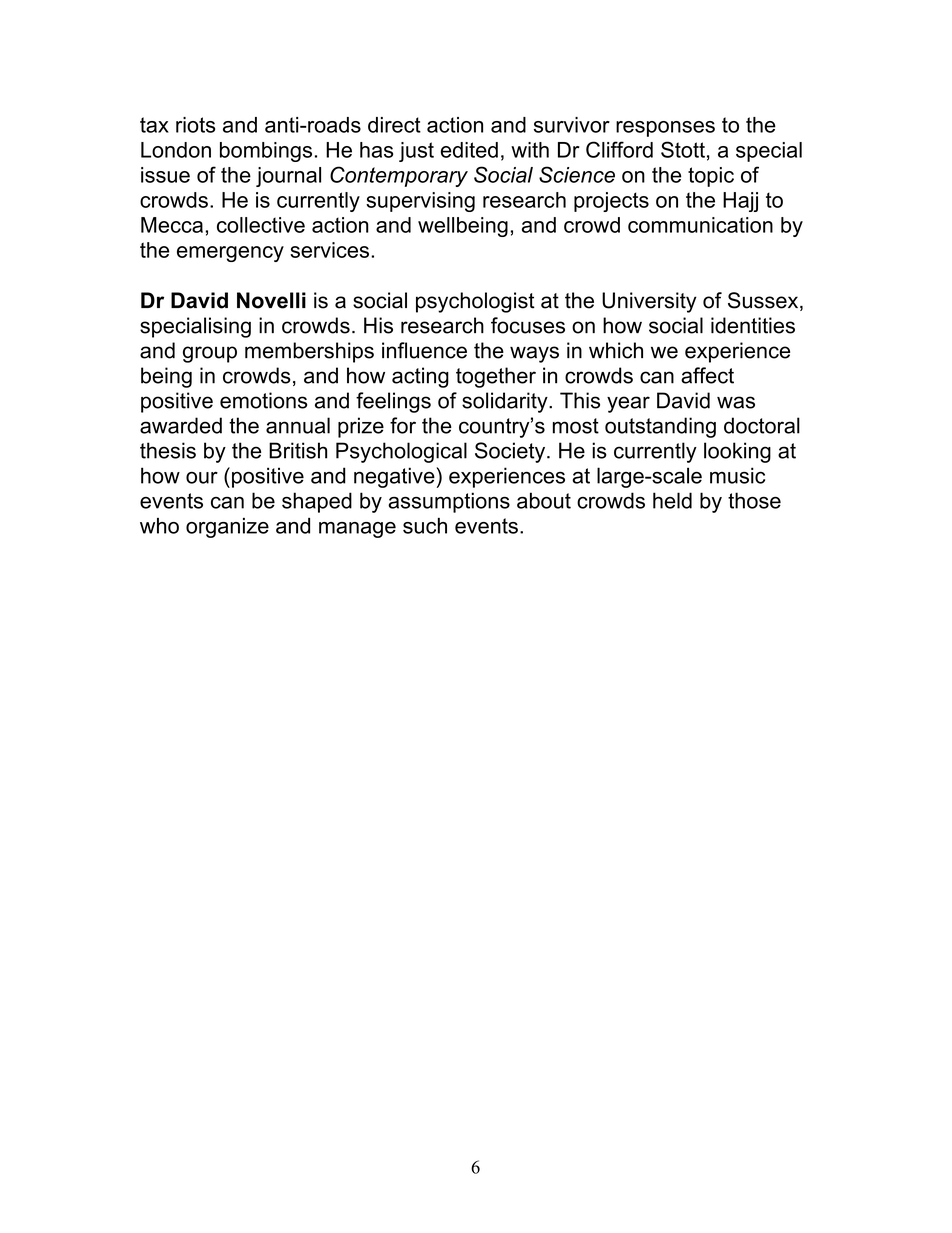 The image size is (952, 1233). What do you see at coordinates (528, 325) in the document?
I see `focuses` at bounding box center [528, 325].
